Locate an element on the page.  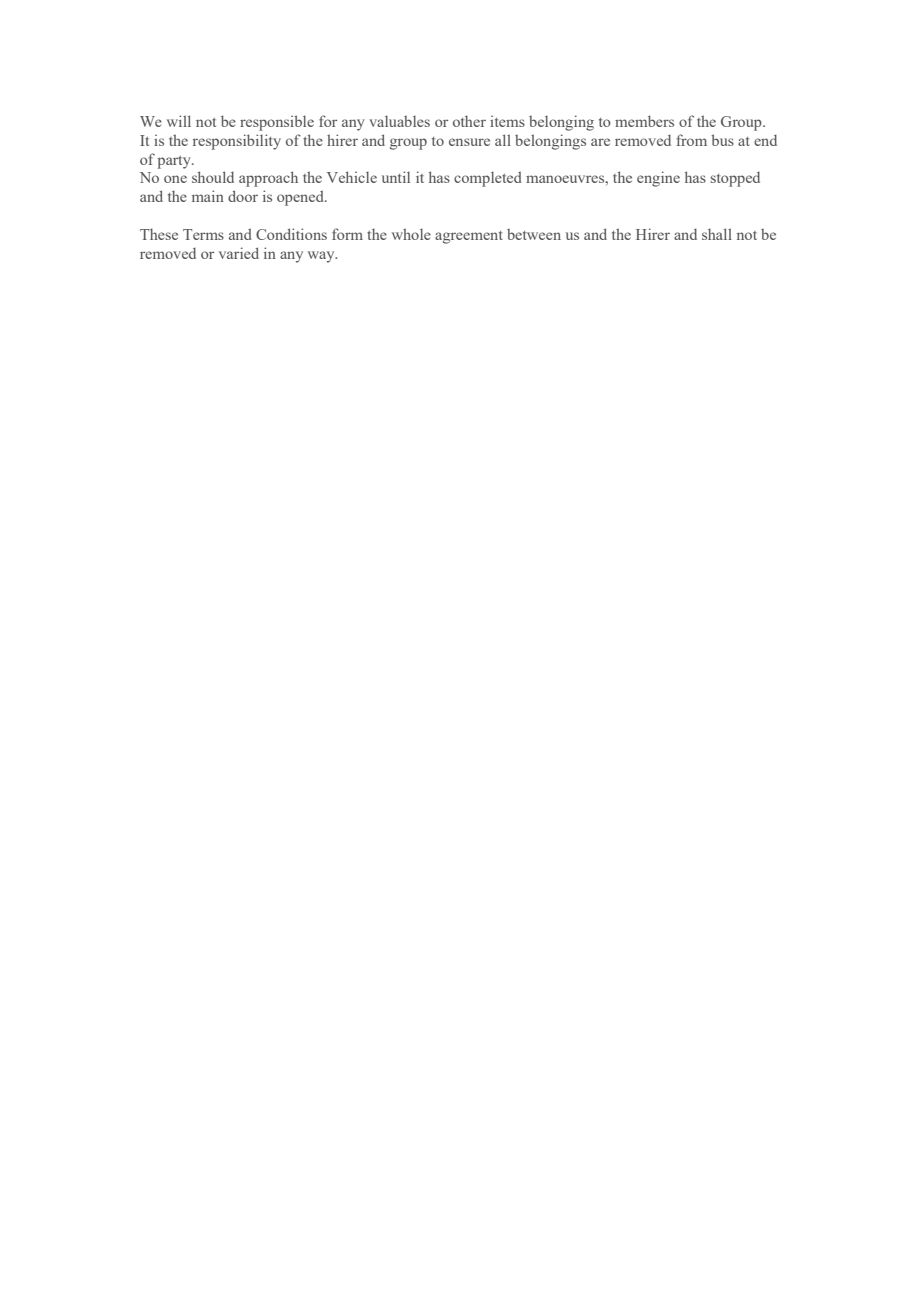
shall is located at coordinates (717, 234).
